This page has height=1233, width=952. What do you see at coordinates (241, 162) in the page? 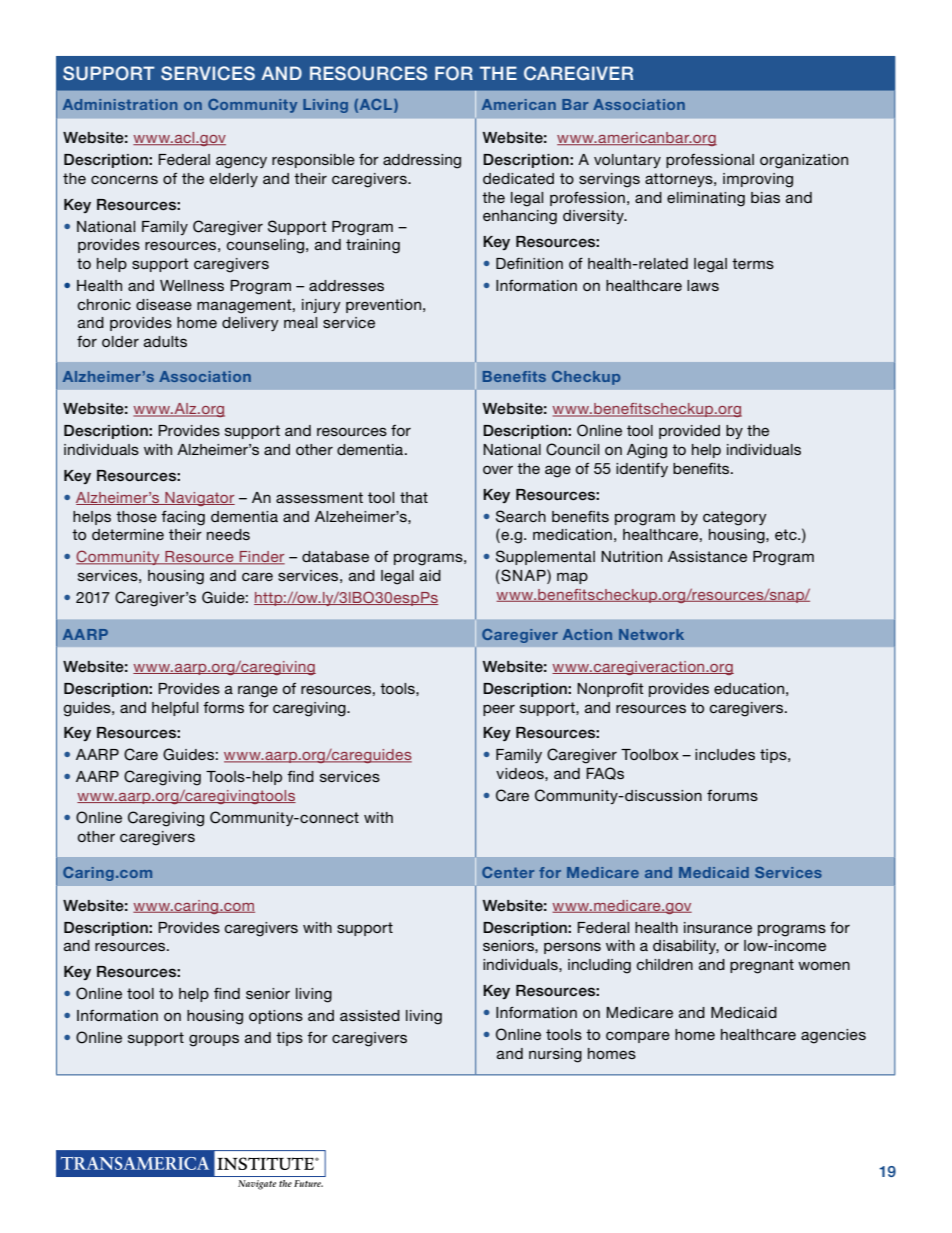
I see `agency` at bounding box center [241, 162].
